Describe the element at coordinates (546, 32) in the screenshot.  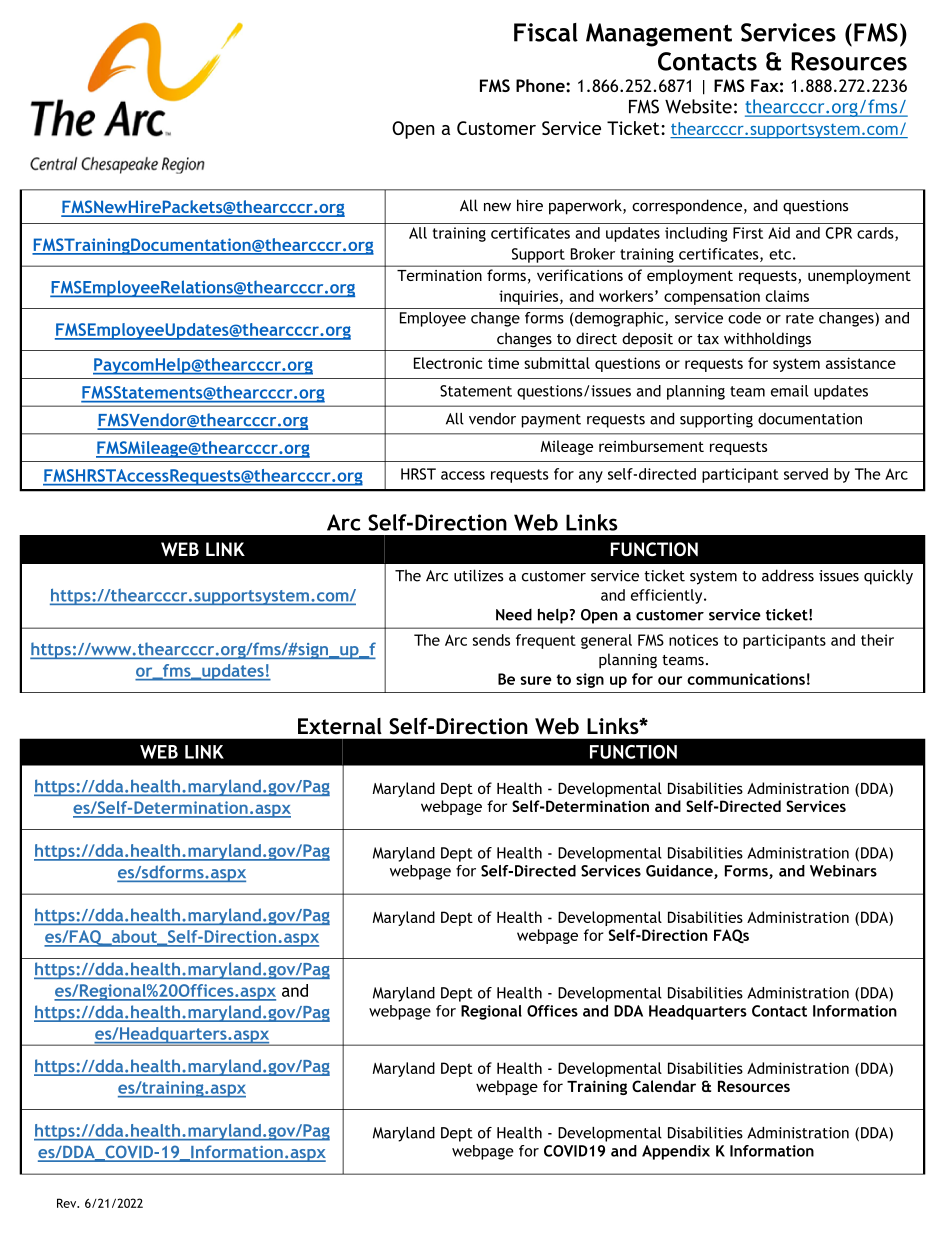
I see `Fiscal` at that location.
